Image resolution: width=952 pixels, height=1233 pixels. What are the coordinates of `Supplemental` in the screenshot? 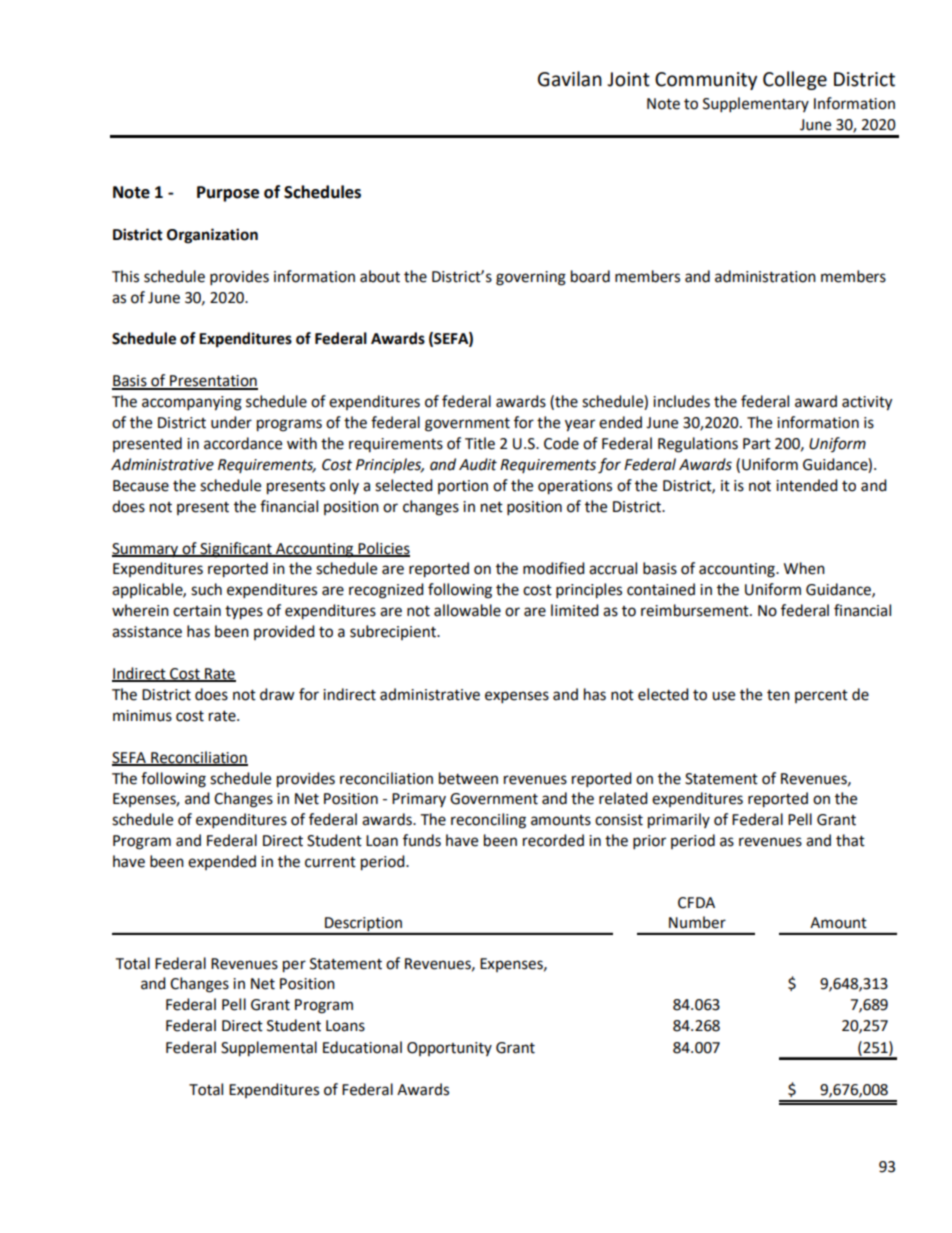 It's located at (269, 1049).
